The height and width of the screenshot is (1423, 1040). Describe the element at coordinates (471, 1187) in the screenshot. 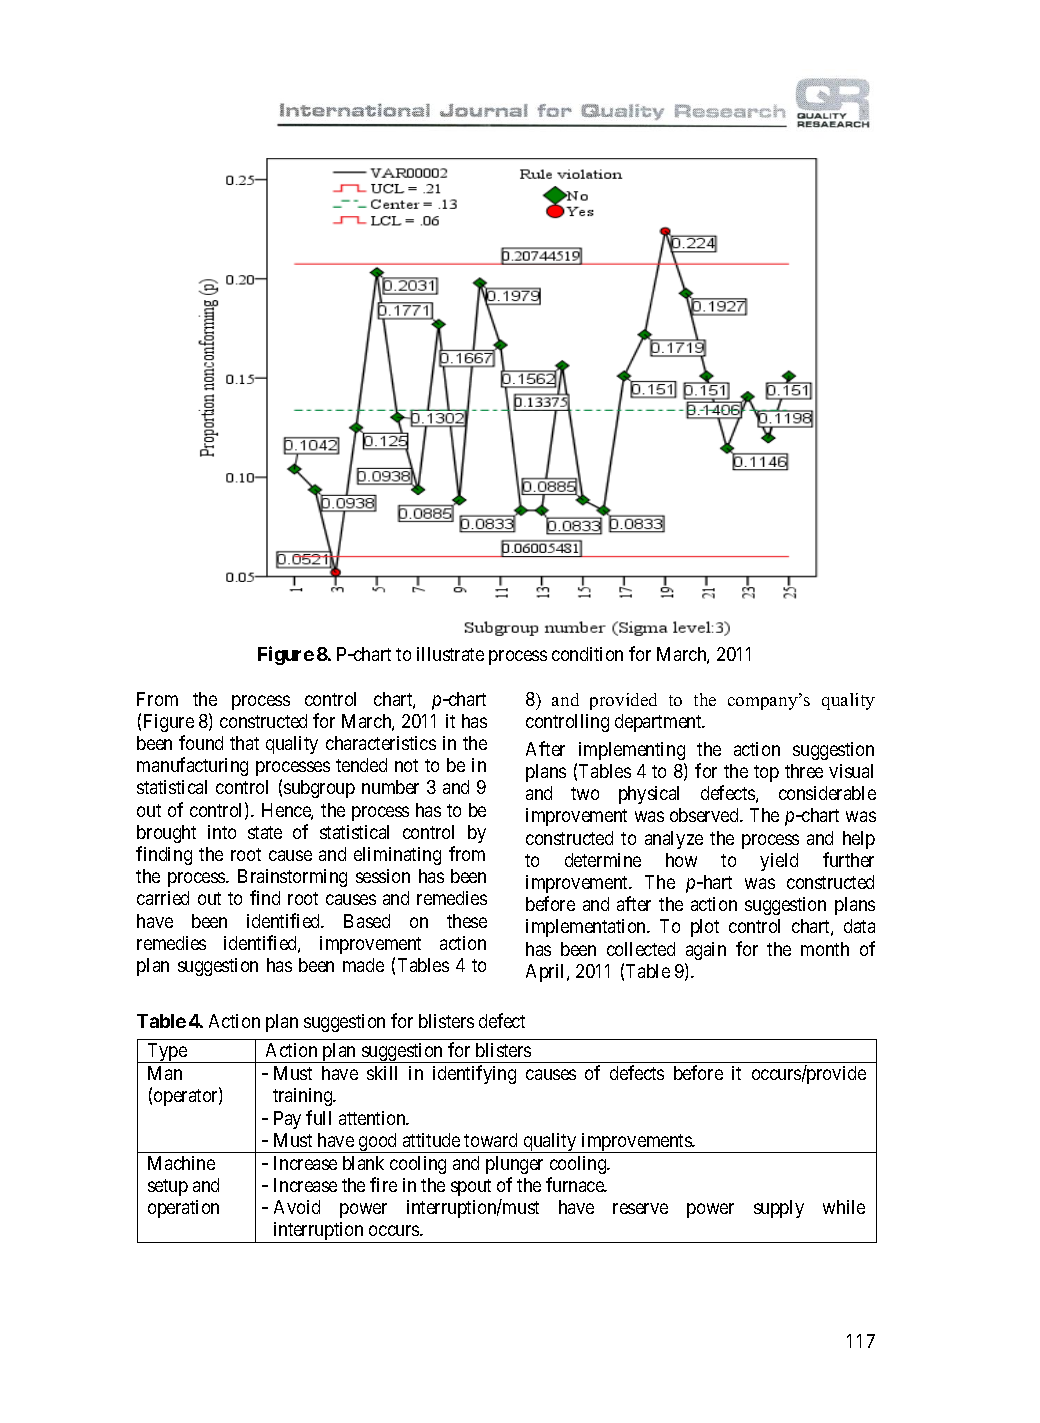

I see `spout` at that location.
